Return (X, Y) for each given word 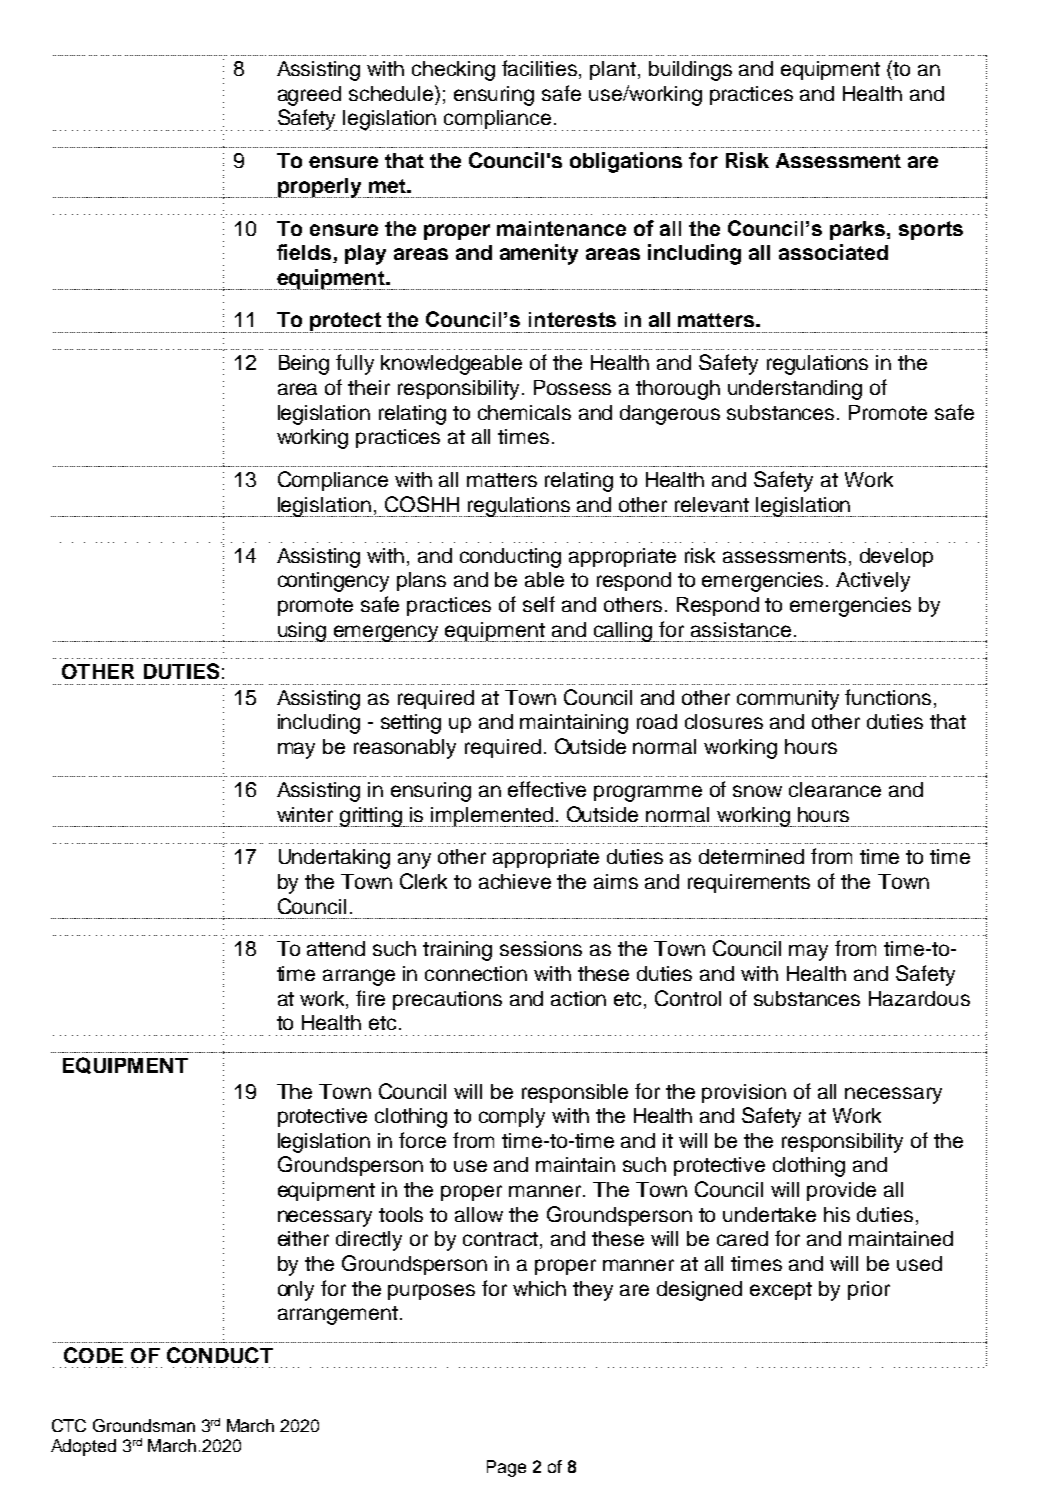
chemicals (524, 412)
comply (512, 1118)
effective (547, 789)
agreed (309, 96)
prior (869, 1290)
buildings (690, 71)
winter (305, 814)
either (303, 1238)
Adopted (83, 1447)
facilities (541, 69)
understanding (795, 390)
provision (744, 1093)
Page (506, 1468)
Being (304, 365)
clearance (835, 789)
